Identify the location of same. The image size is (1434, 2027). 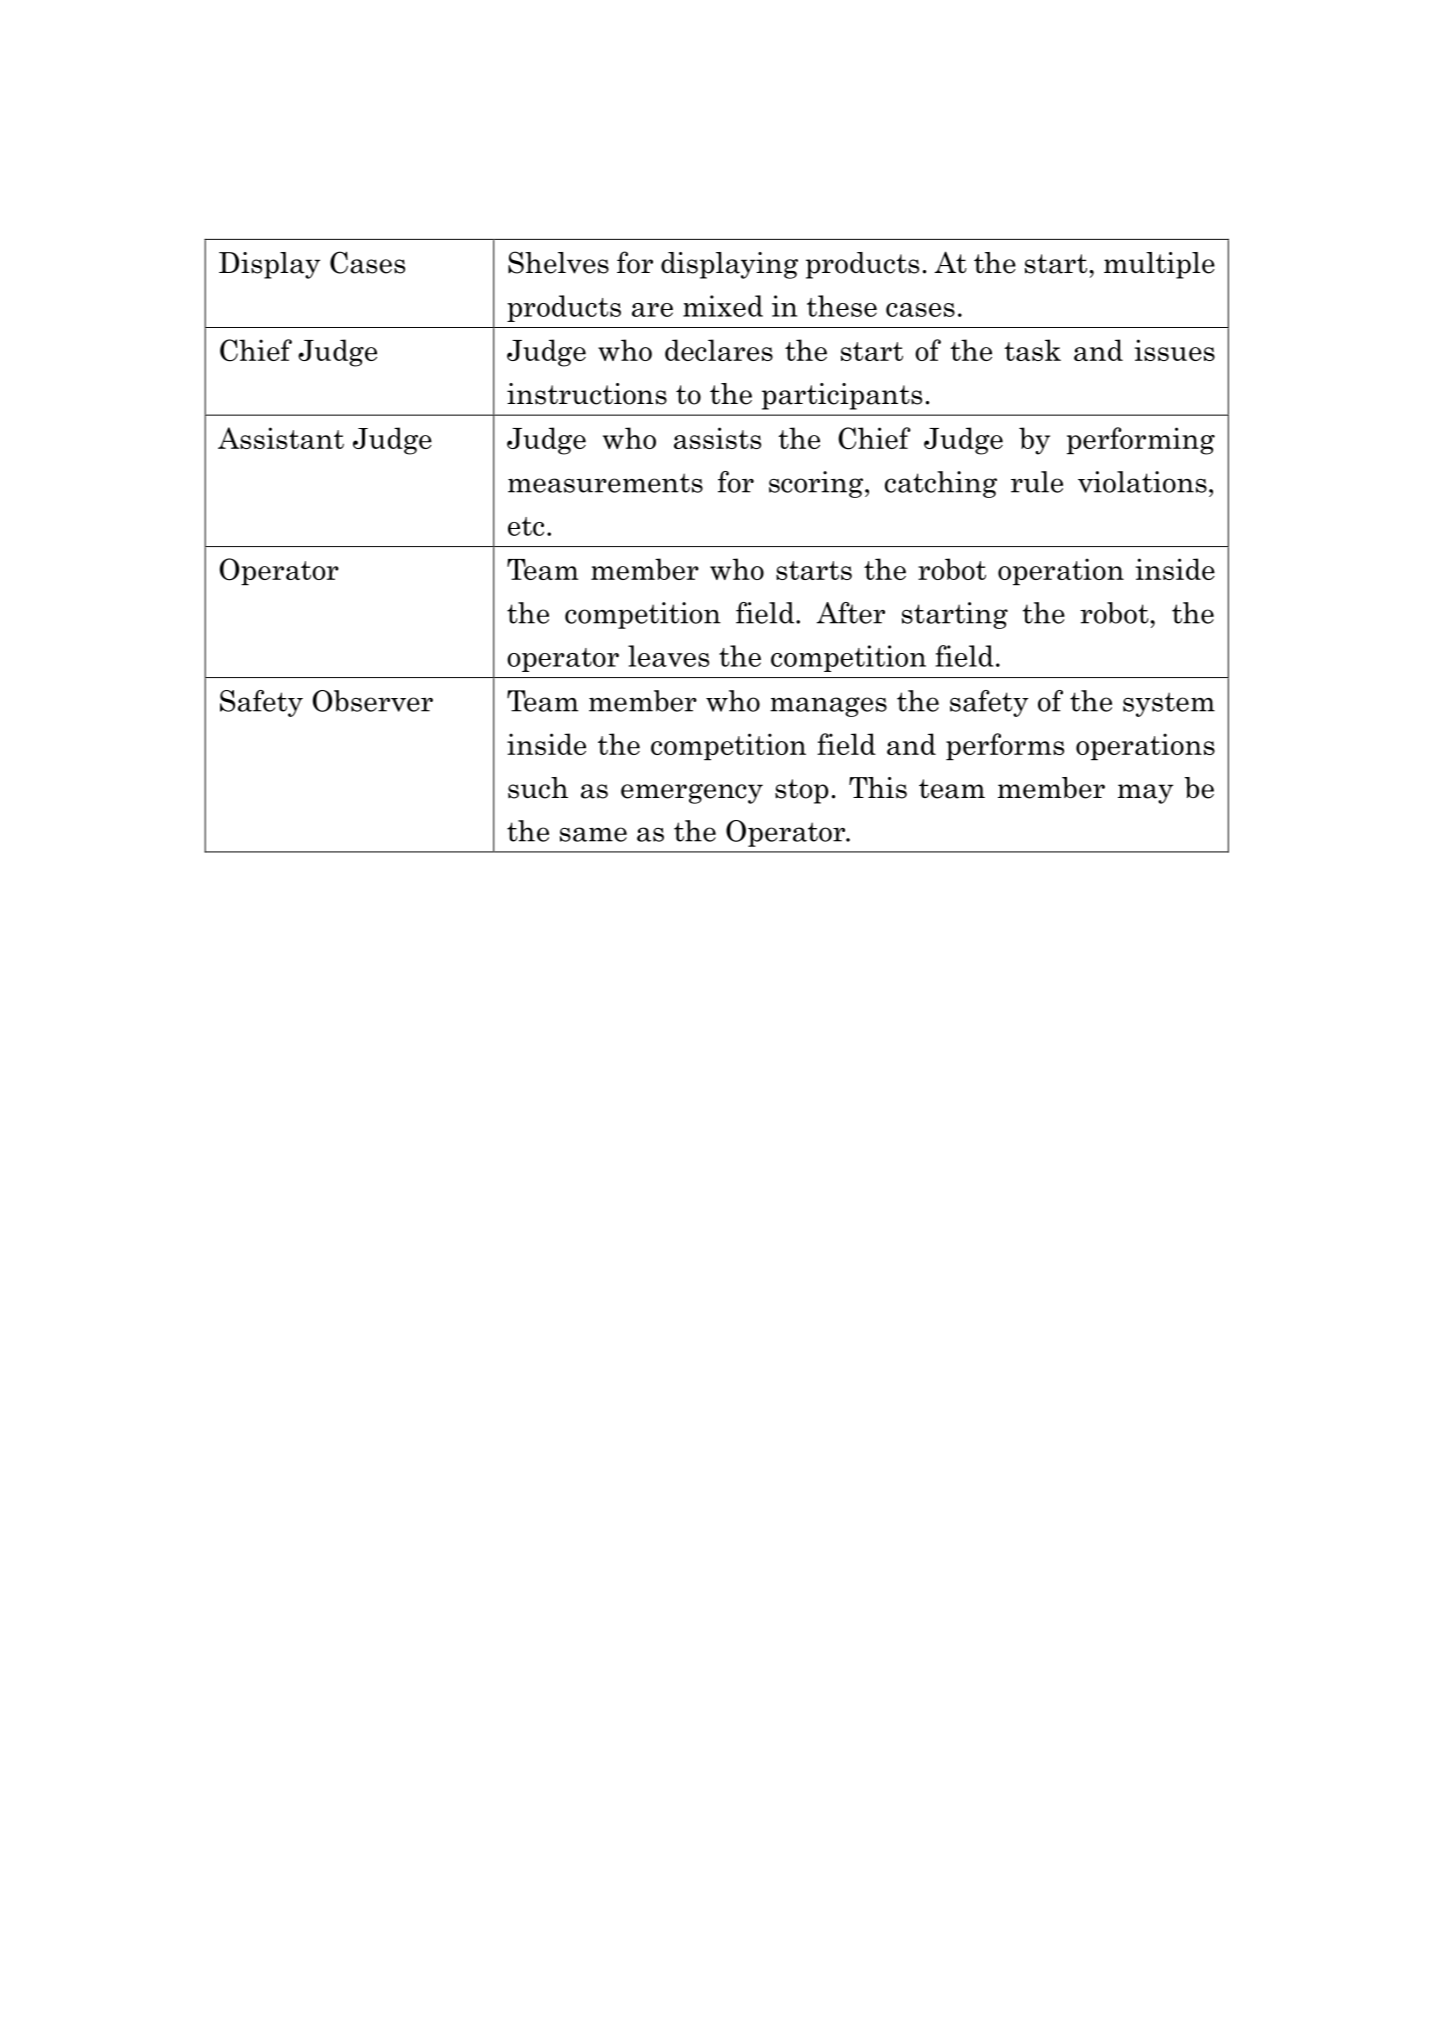
(593, 834).
